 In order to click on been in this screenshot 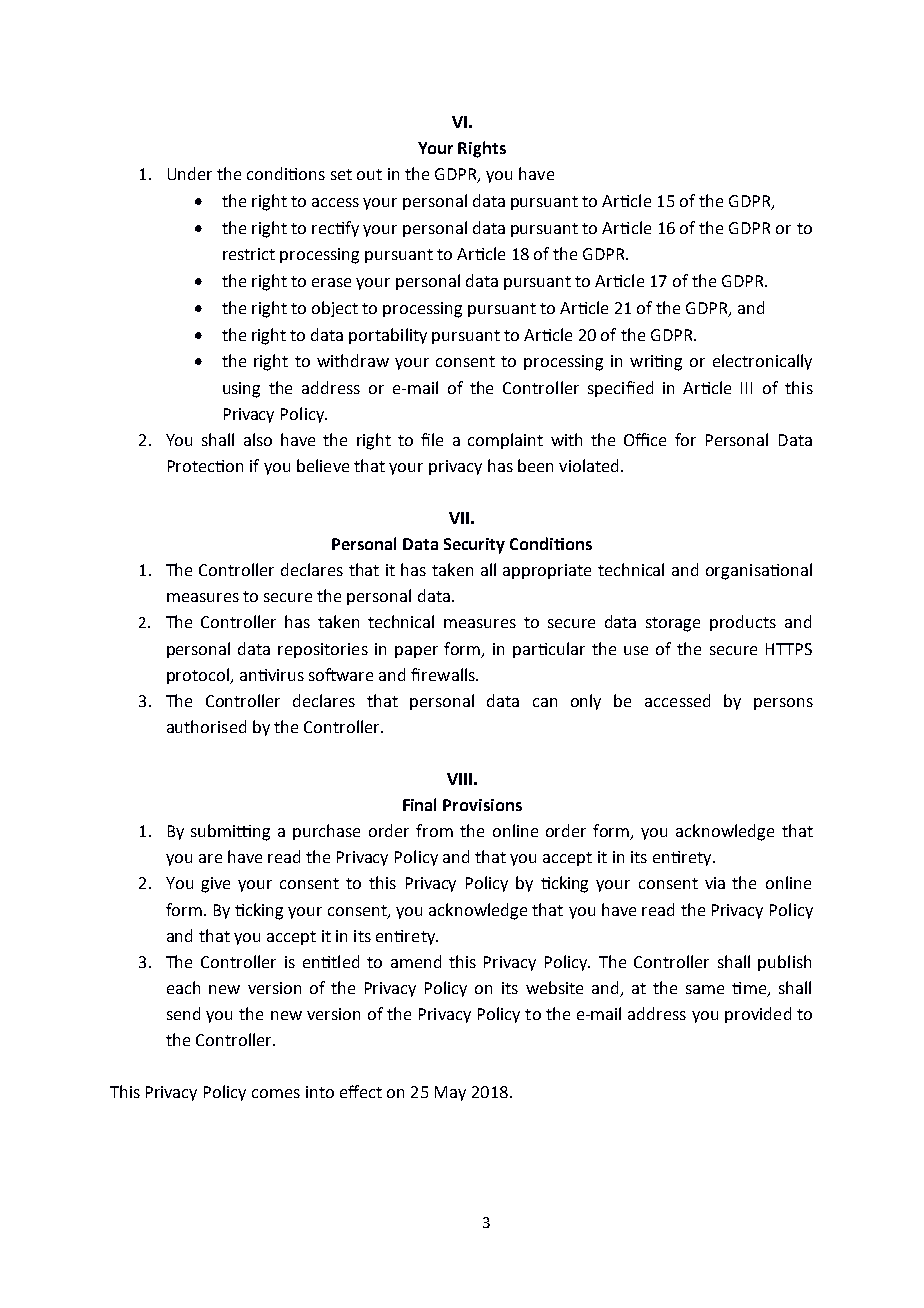, I will do `click(535, 465)`.
